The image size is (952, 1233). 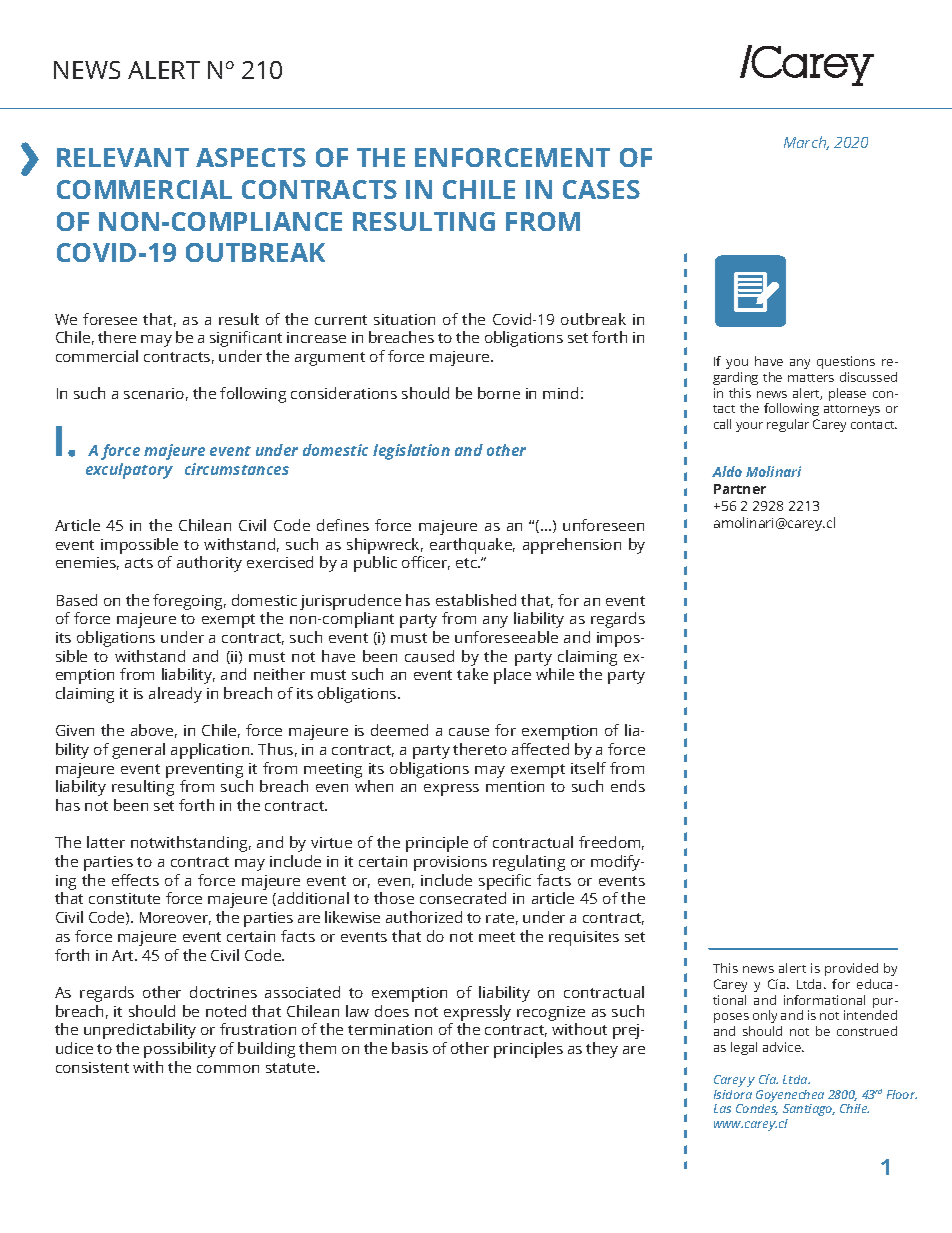 What do you see at coordinates (228, 1069) in the page?
I see `common` at bounding box center [228, 1069].
